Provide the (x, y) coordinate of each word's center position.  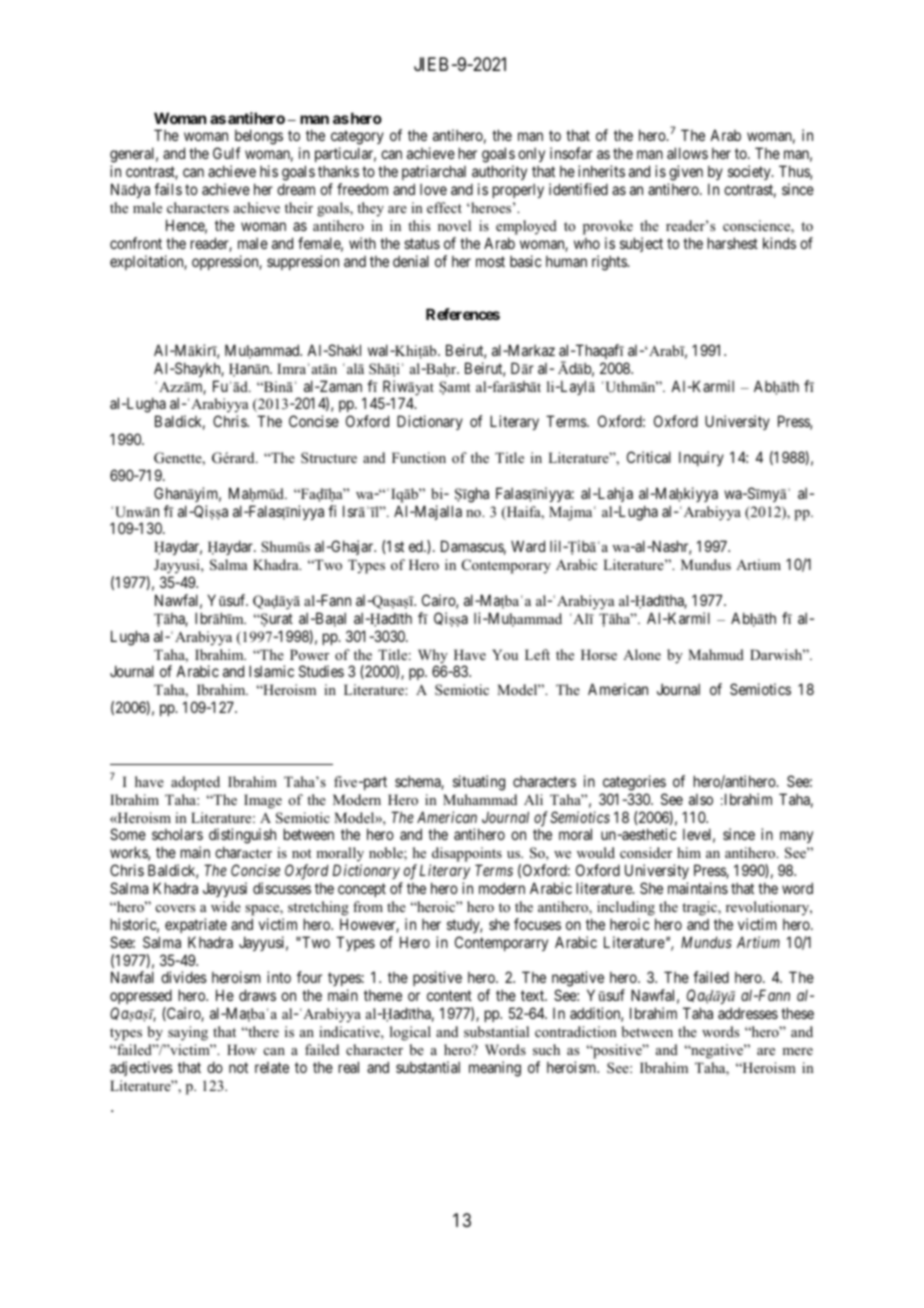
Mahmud (716, 654)
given (685, 174)
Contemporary (506, 566)
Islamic (271, 671)
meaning (495, 1069)
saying (188, 1033)
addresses (748, 1013)
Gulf (226, 153)
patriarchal (434, 174)
